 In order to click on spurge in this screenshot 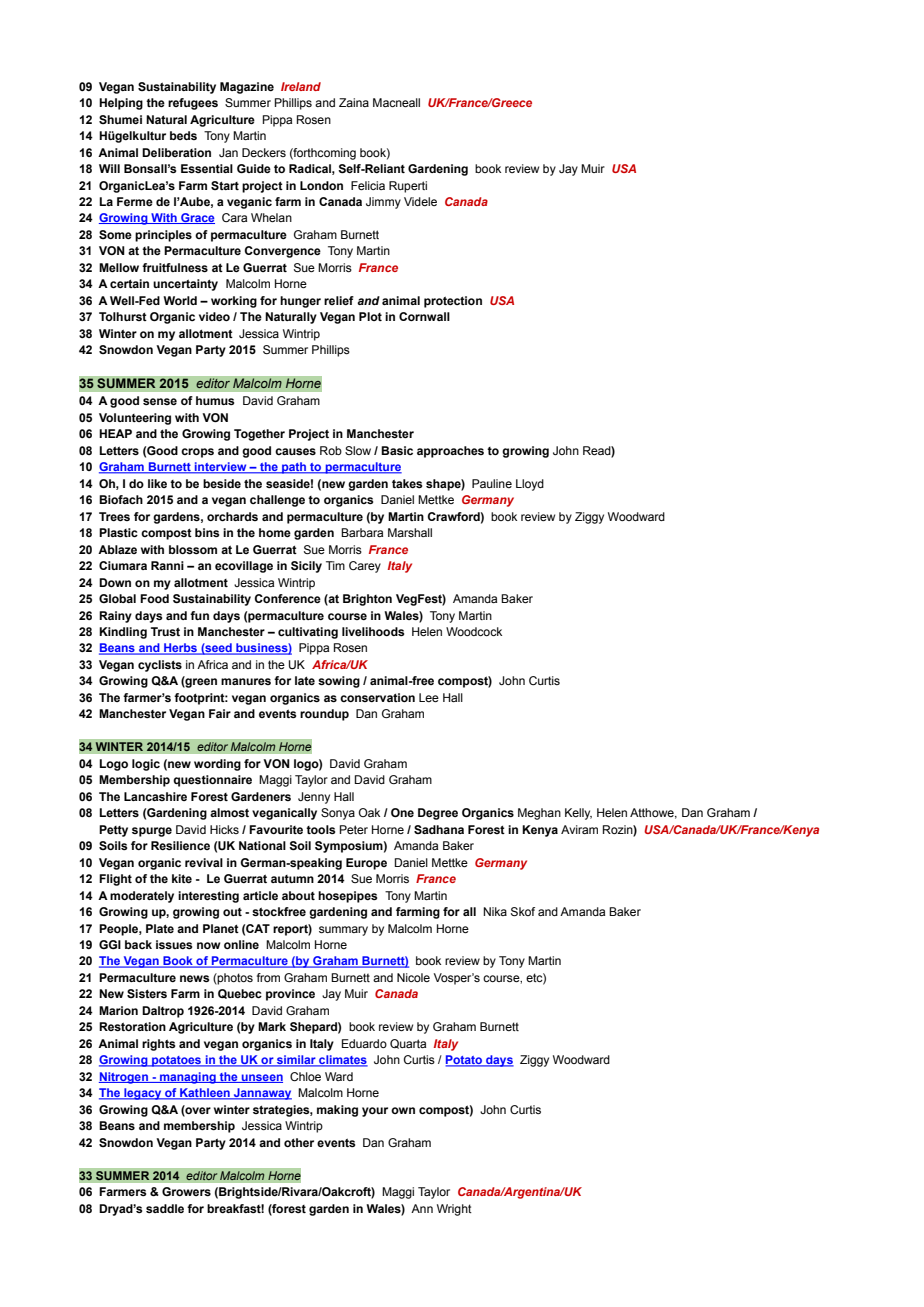, I will do `click(152, 832)`.
